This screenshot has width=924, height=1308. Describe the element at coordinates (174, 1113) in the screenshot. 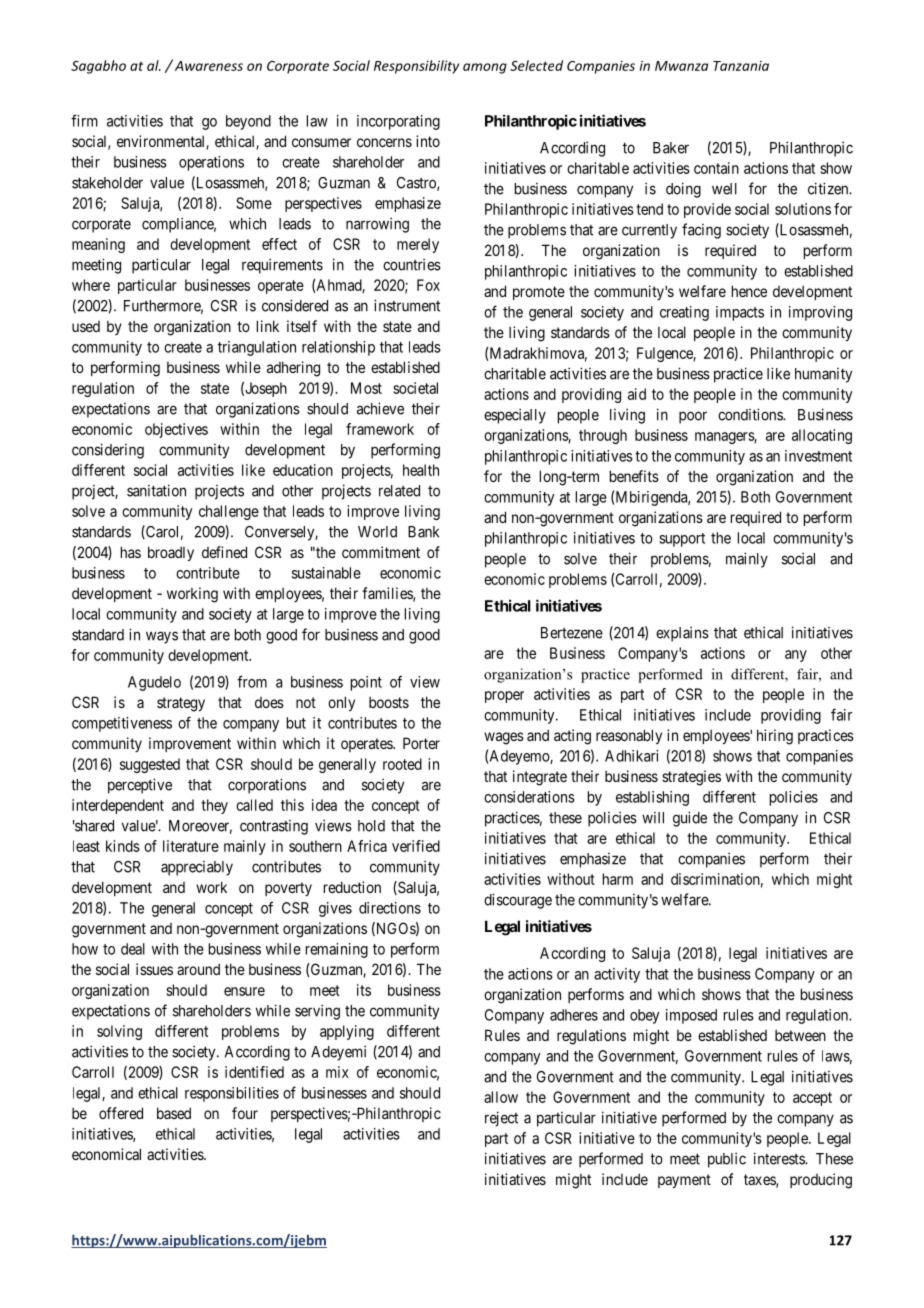

I see `based` at that location.
